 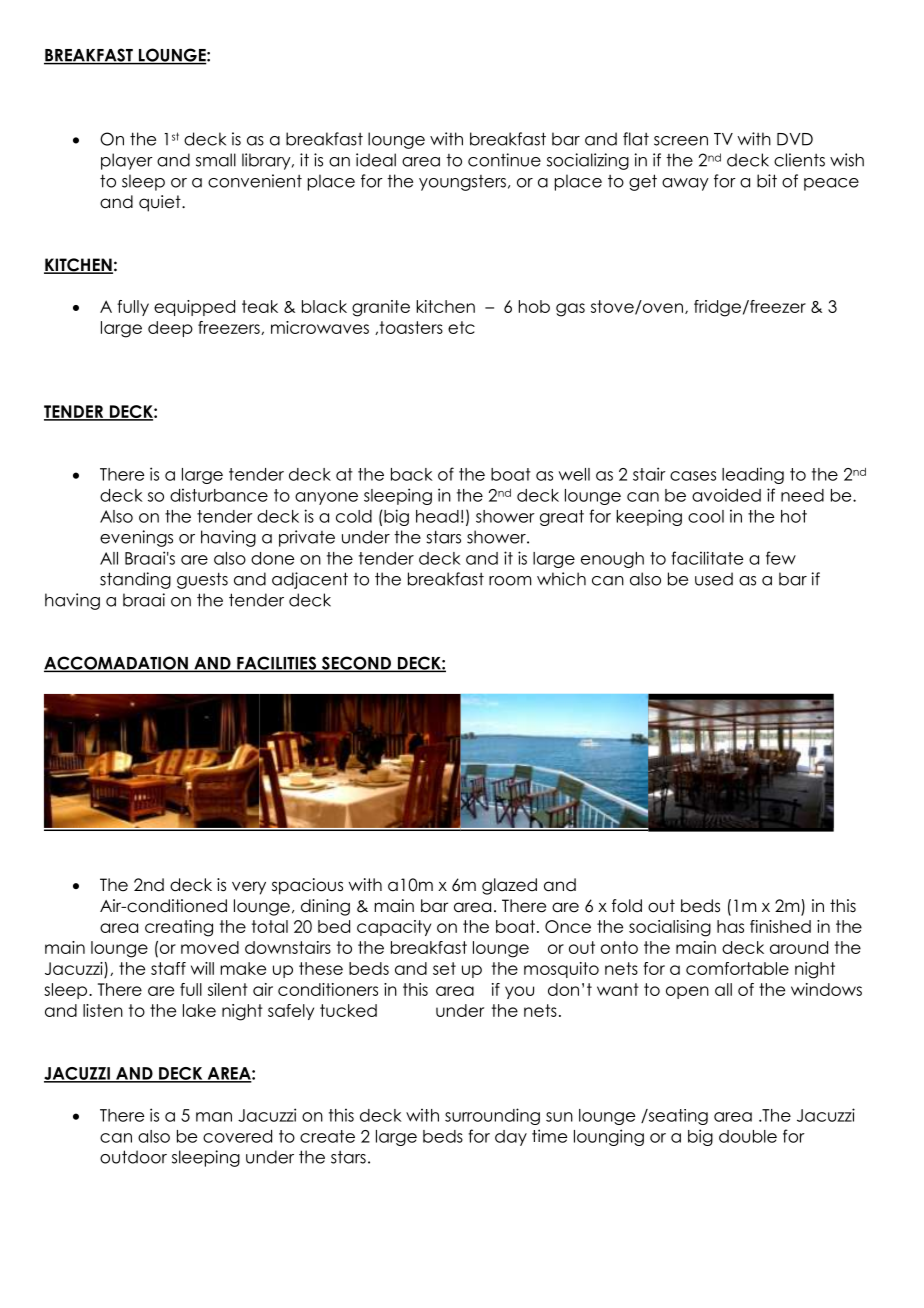 I want to click on room, so click(x=510, y=581).
